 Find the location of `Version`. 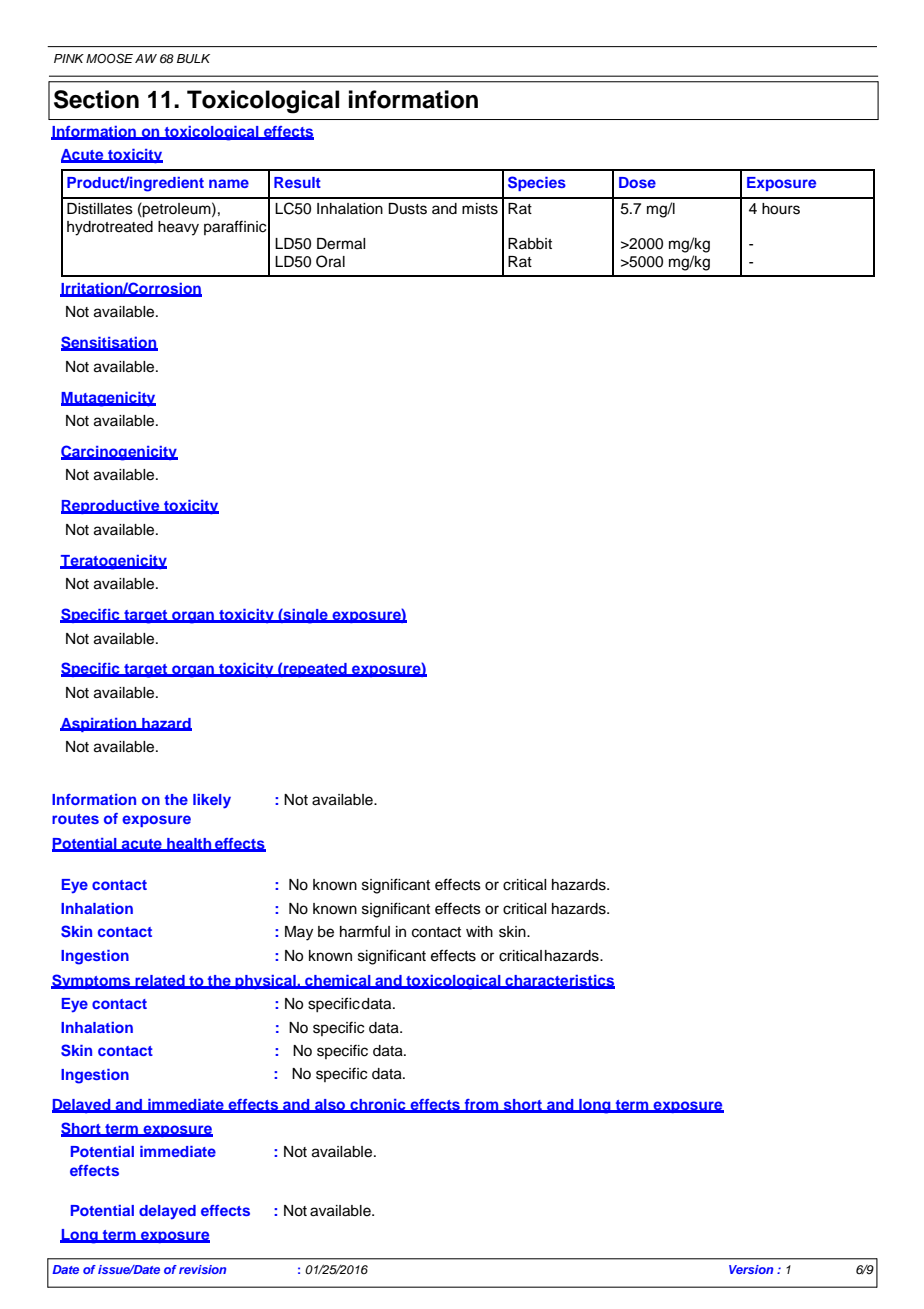

Version is located at coordinates (751, 1269).
